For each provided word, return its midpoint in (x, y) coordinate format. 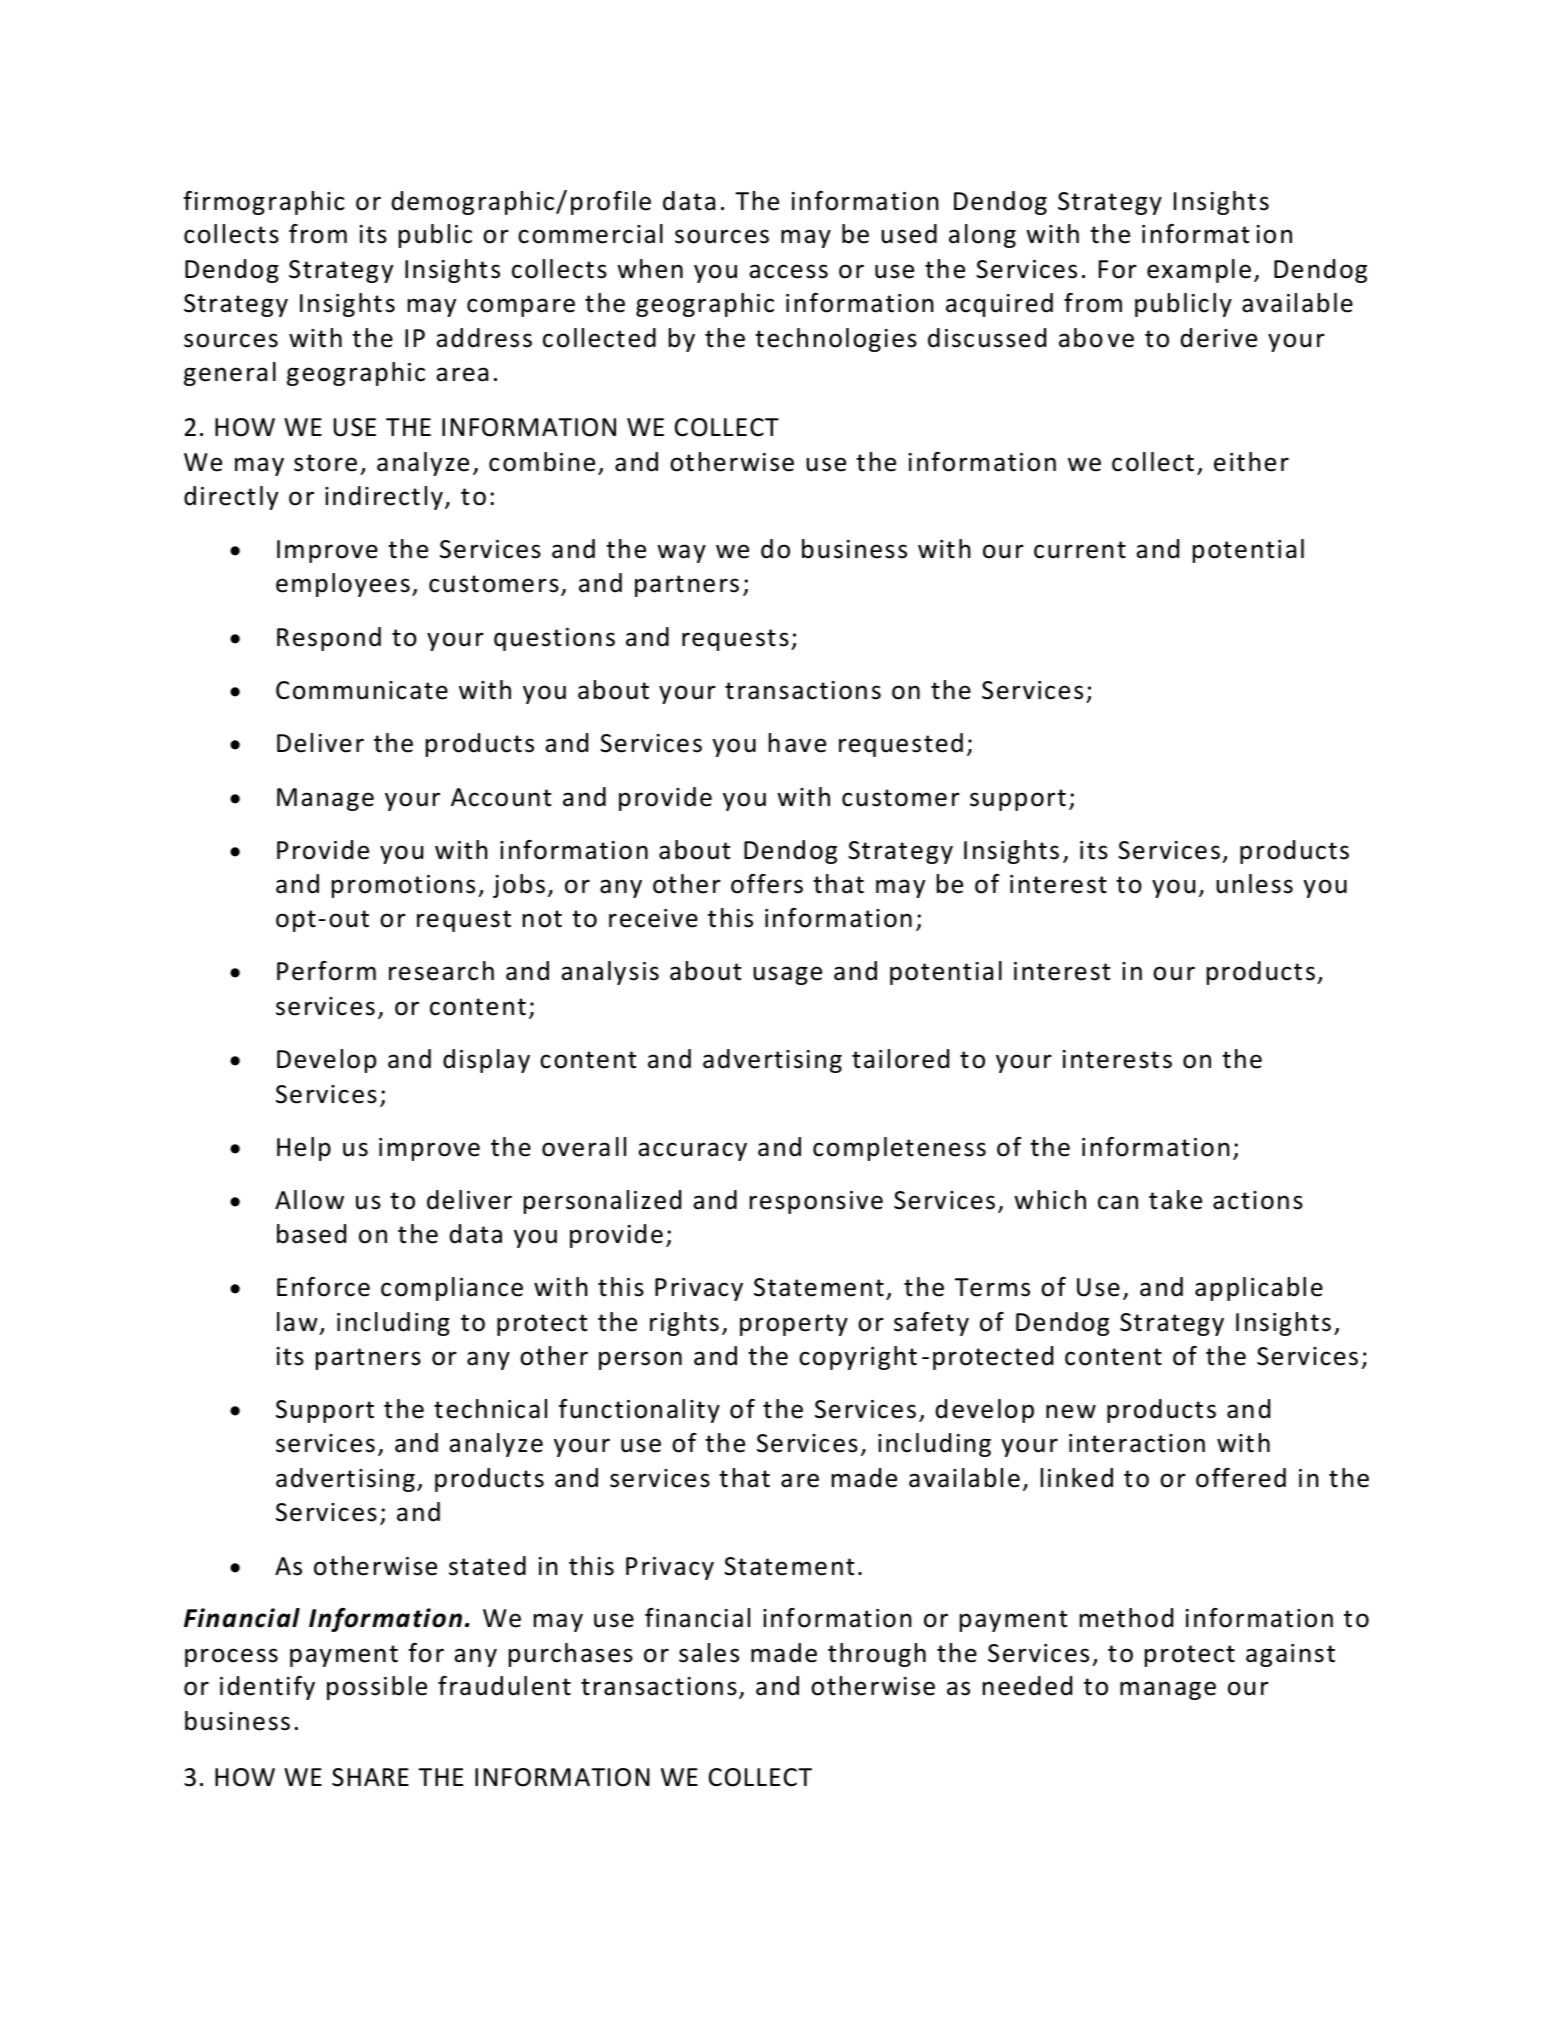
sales (709, 1653)
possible (377, 1688)
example (1199, 271)
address (484, 338)
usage (787, 975)
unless (1254, 884)
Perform (326, 971)
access (788, 271)
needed (1027, 1686)
